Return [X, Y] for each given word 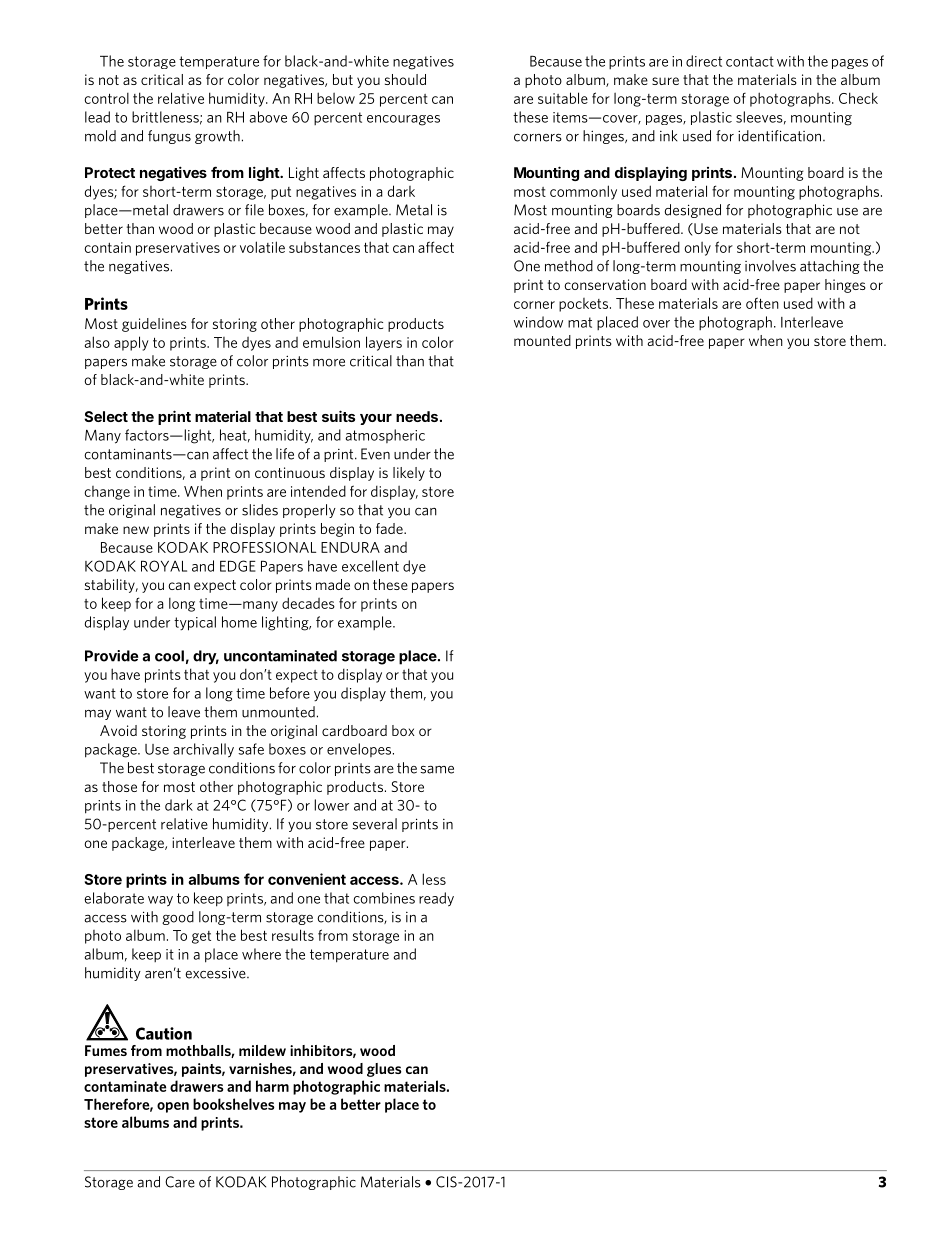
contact [750, 61]
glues [384, 1070]
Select [106, 416]
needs [417, 416]
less [434, 879]
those [119, 786]
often [762, 303]
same [437, 769]
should [405, 79]
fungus [169, 137]
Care [180, 1182]
